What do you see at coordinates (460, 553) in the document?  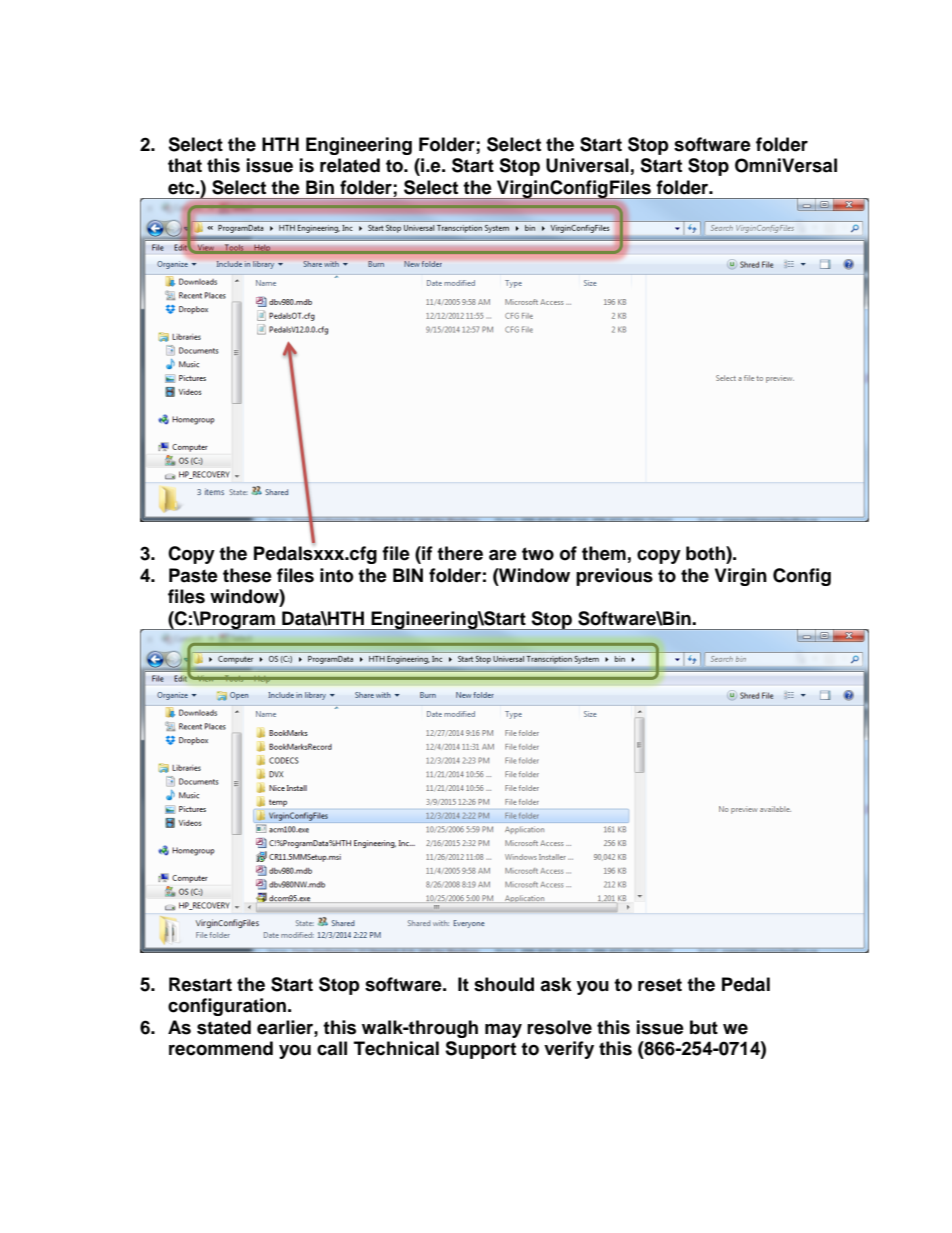 I see `there` at bounding box center [460, 553].
